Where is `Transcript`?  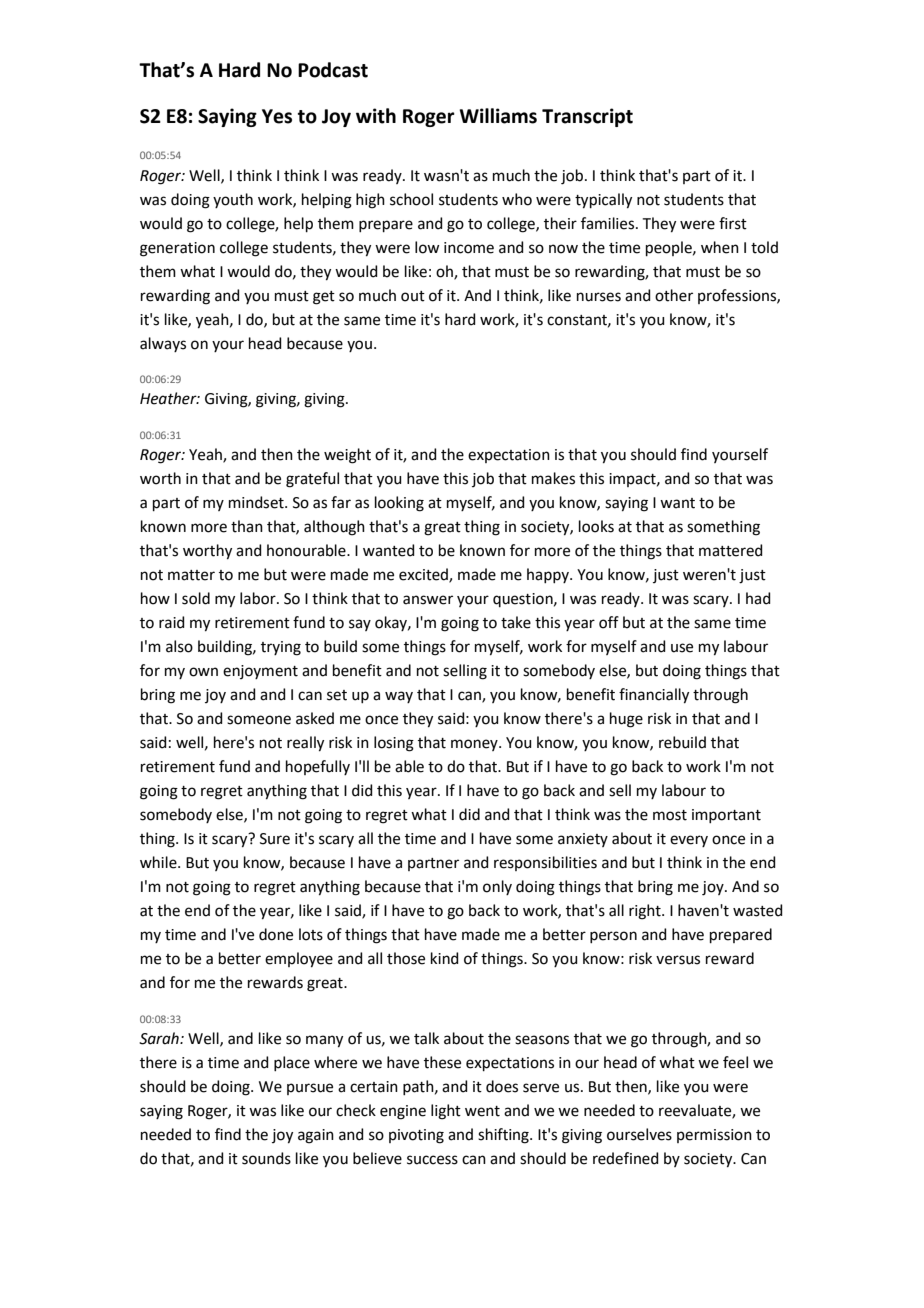 Transcript is located at coordinates (587, 117).
